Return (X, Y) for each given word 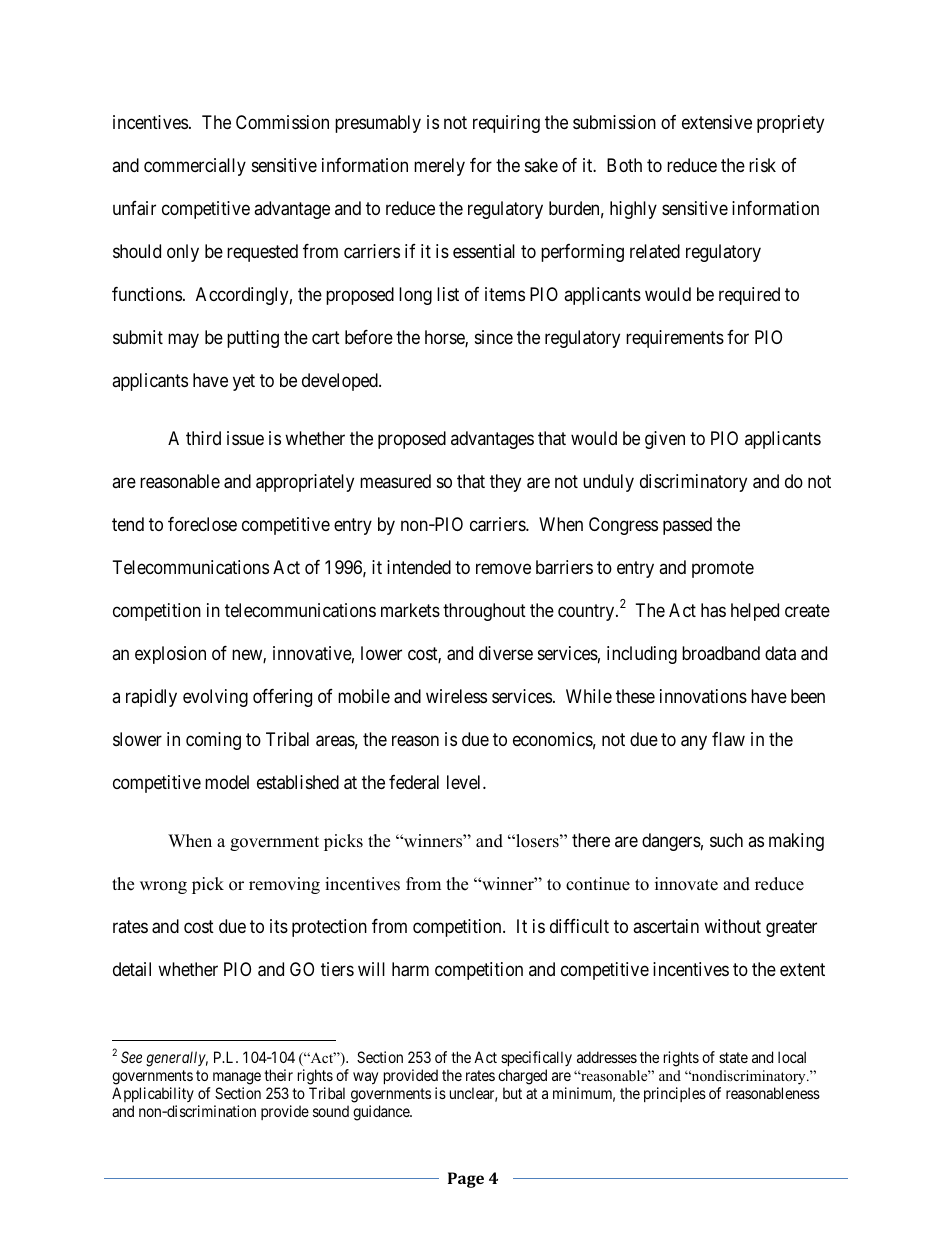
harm (410, 969)
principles (675, 1094)
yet (244, 382)
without (732, 926)
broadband (721, 653)
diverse (506, 653)
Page (466, 1180)
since (494, 337)
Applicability (153, 1094)
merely (439, 167)
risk (762, 165)
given (665, 440)
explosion (170, 655)
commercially (195, 167)
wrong (163, 887)
